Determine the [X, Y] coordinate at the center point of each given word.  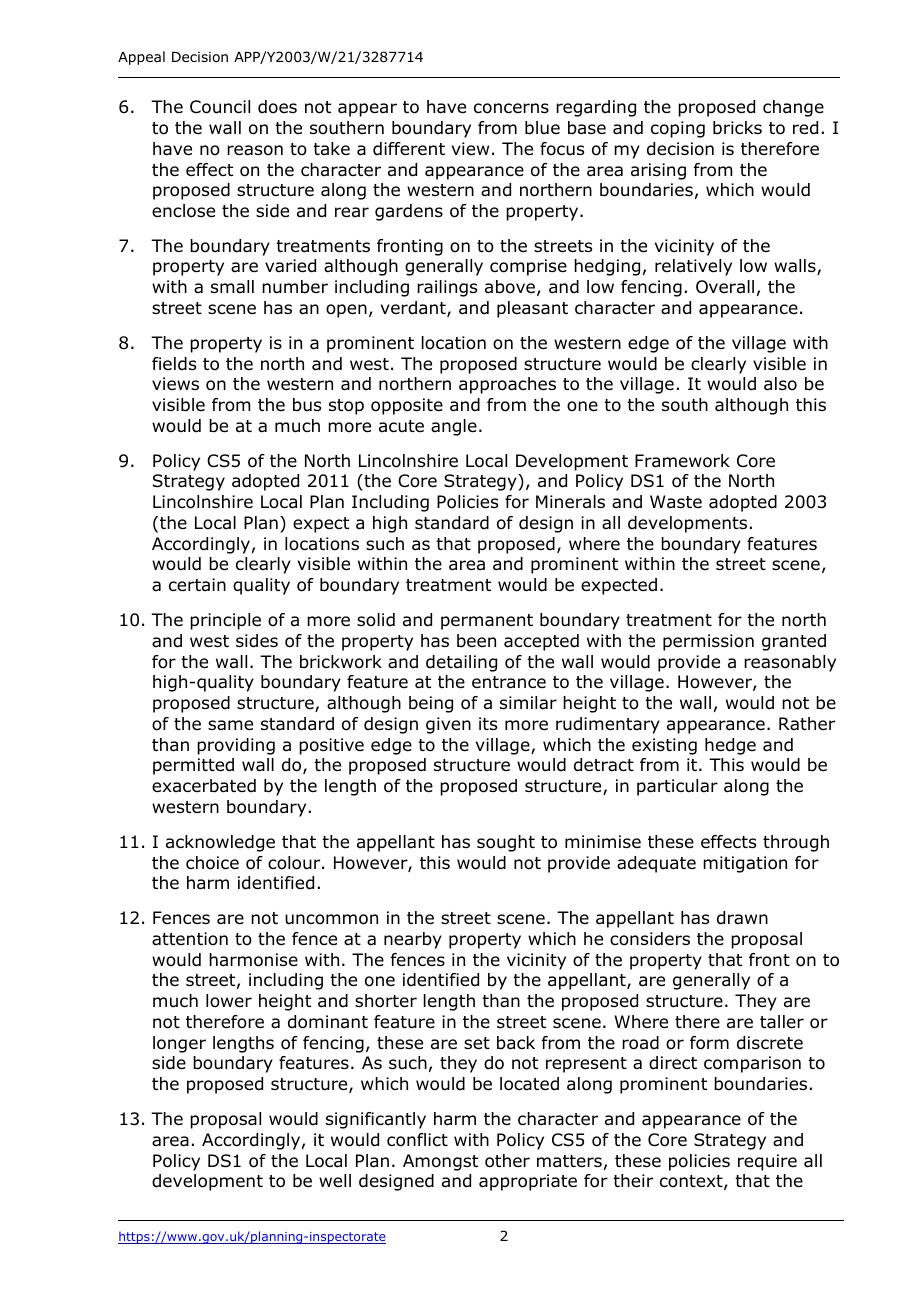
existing [664, 746]
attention [190, 939]
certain [197, 585]
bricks [737, 128]
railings [447, 288]
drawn [742, 918]
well [335, 1181]
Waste [676, 502]
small [232, 287]
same [230, 725]
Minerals [570, 501]
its [488, 723]
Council [220, 107]
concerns [511, 108]
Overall [725, 287]
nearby [413, 940]
